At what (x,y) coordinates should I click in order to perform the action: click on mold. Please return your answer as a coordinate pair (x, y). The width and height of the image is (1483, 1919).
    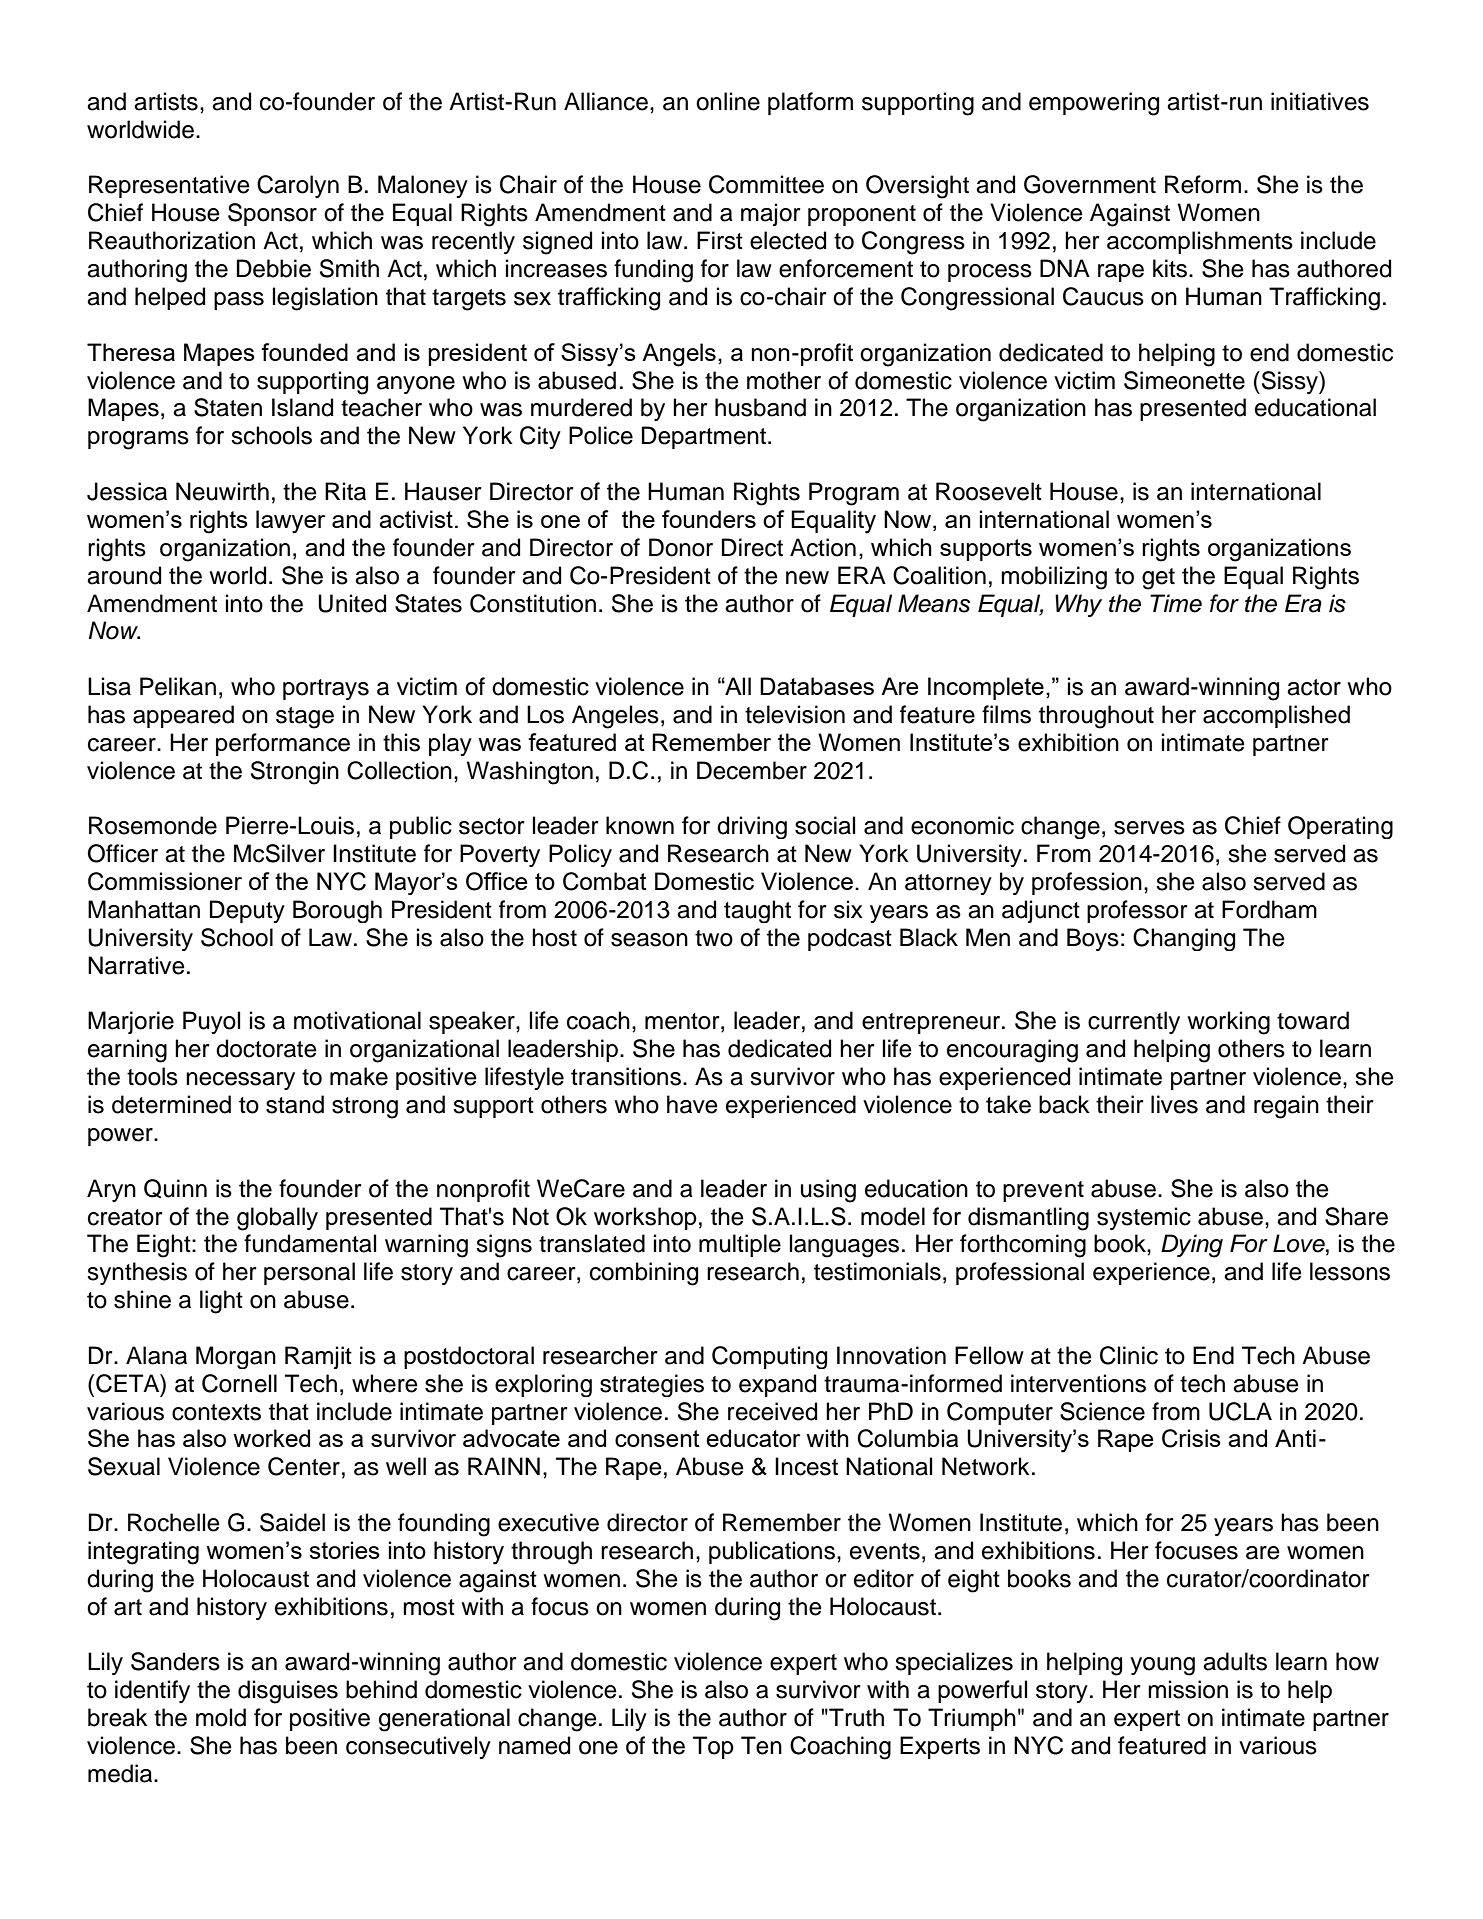
    Looking at the image, I should click on (221, 1717).
